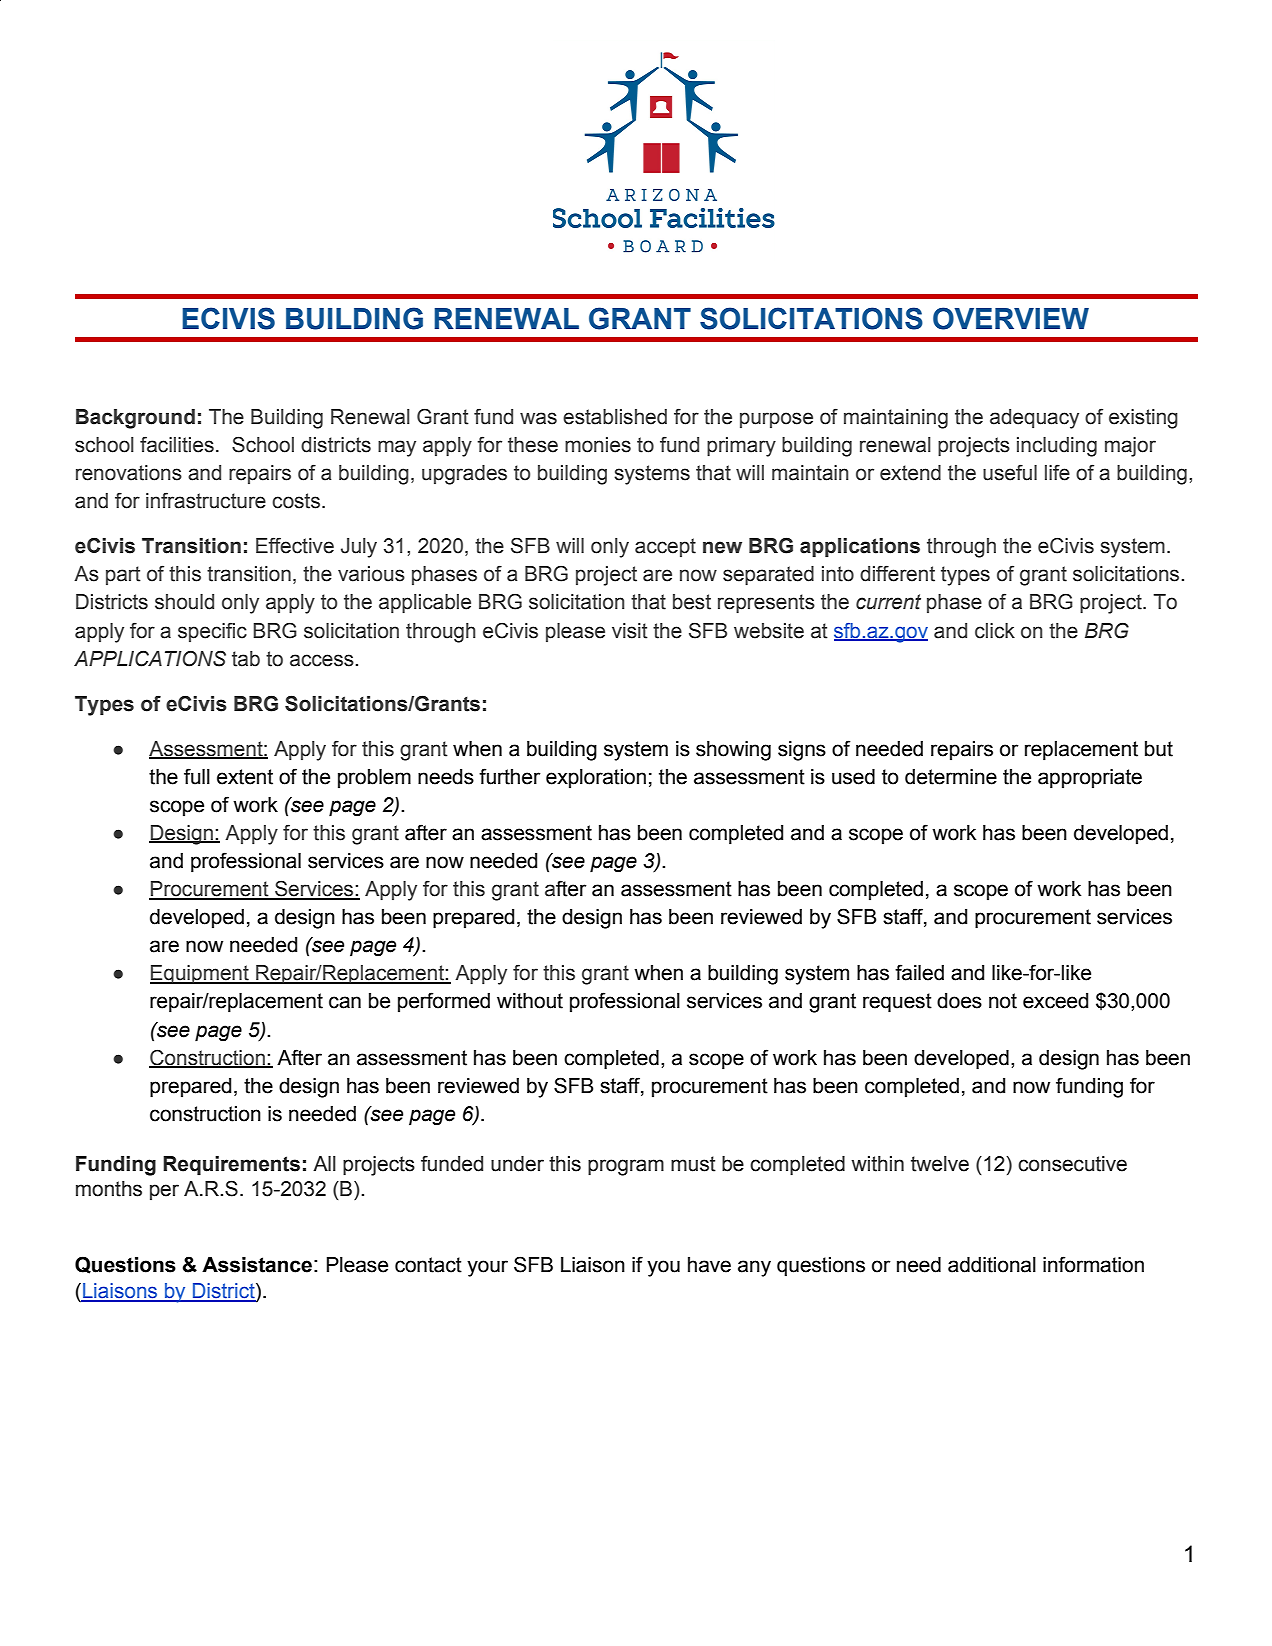  What do you see at coordinates (245, 777) in the screenshot?
I see `extent` at bounding box center [245, 777].
